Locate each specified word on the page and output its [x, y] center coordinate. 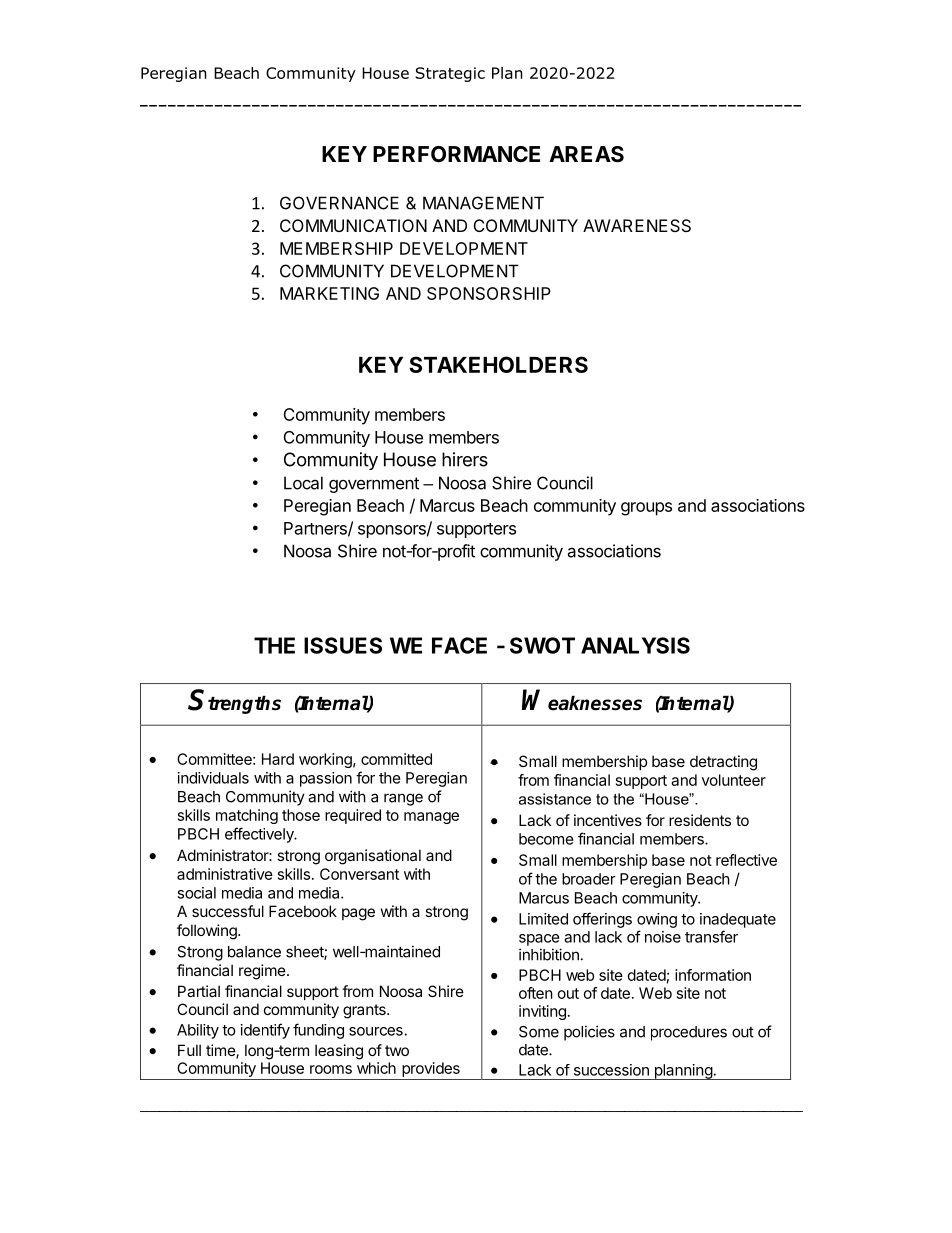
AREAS [586, 154]
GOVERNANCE [339, 203]
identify [265, 1031]
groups [646, 509]
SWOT [542, 645]
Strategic [450, 74]
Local [303, 483]
